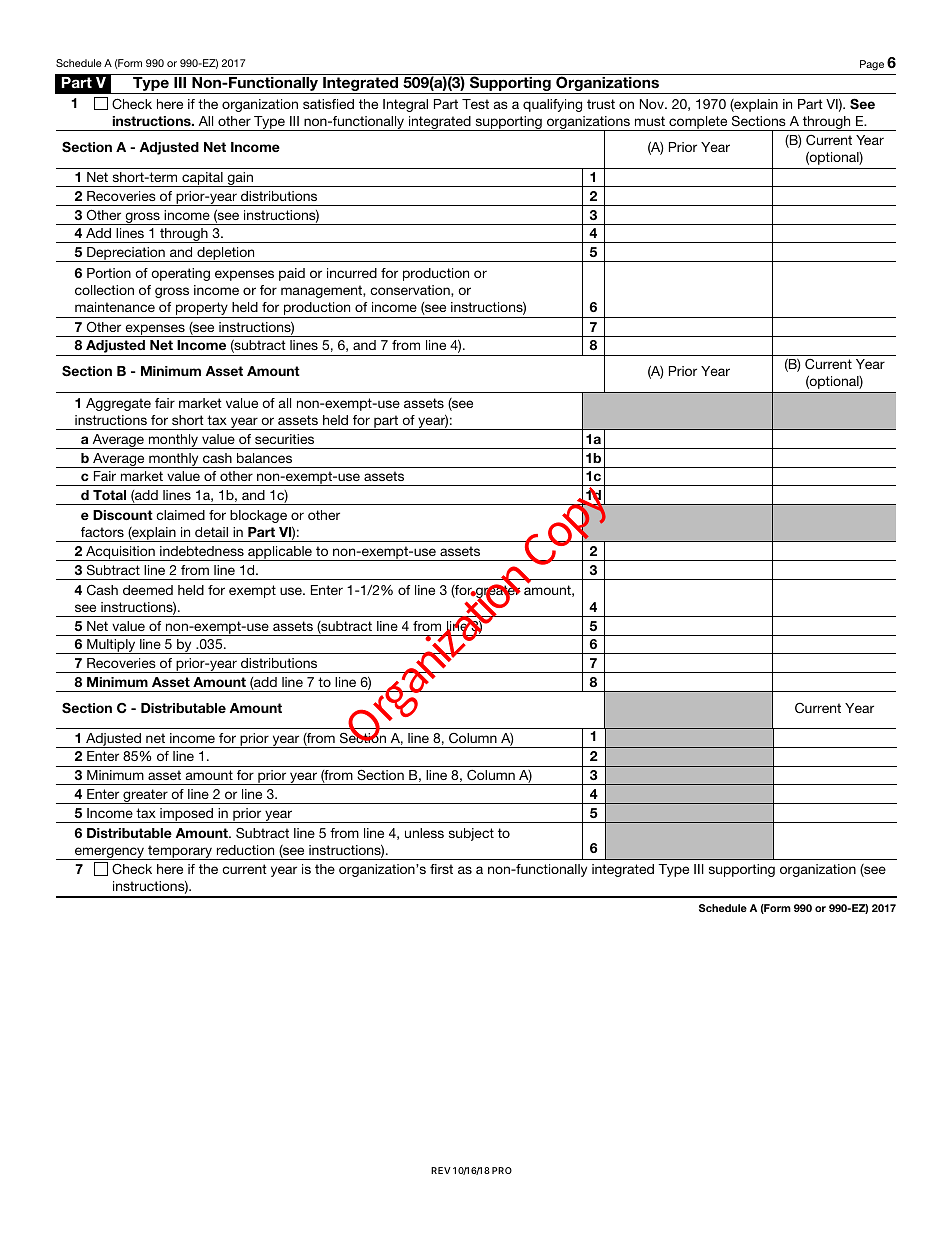 Image resolution: width=952 pixels, height=1233 pixels. I want to click on unless, so click(424, 833).
